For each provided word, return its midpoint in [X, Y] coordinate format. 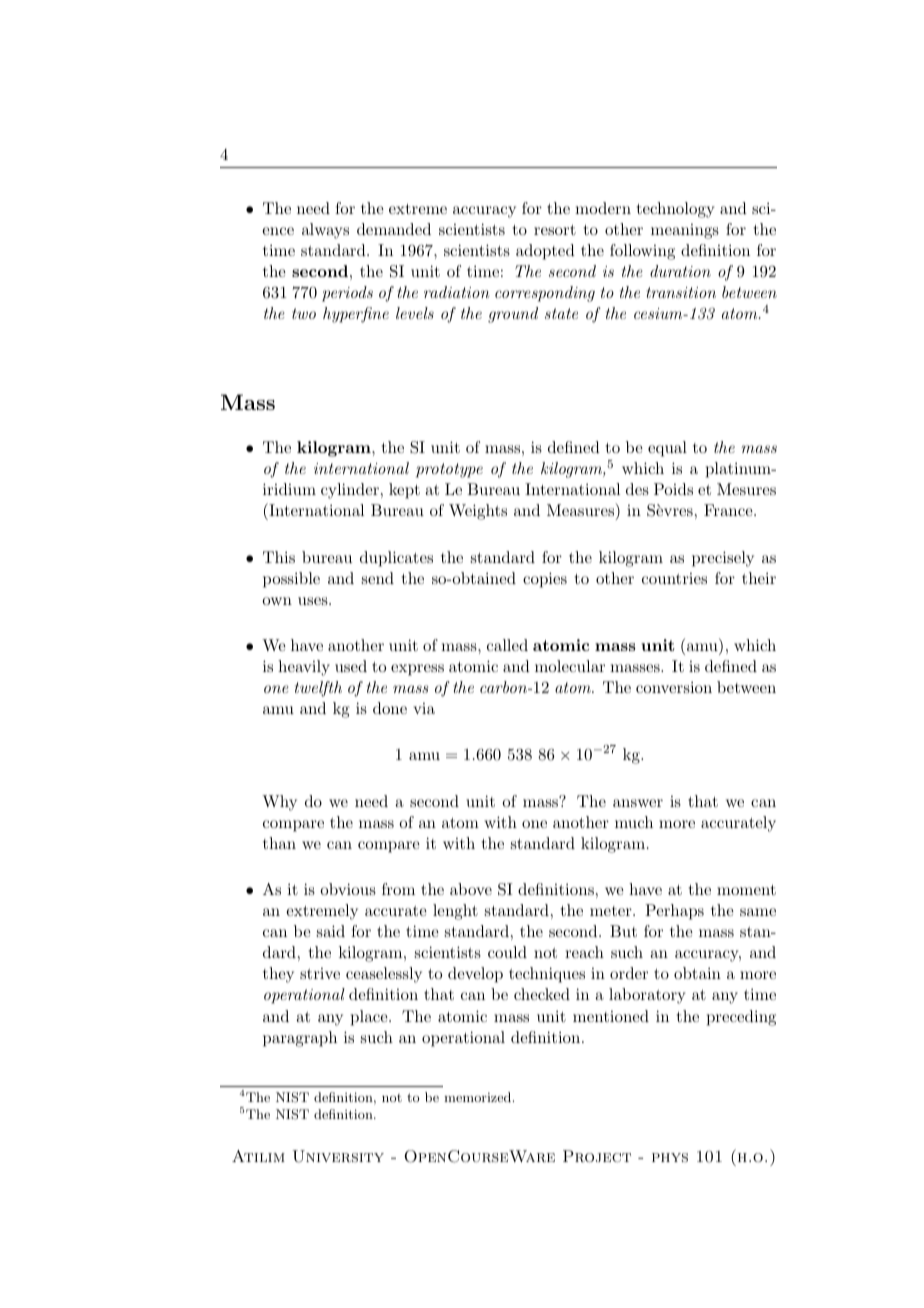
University [338, 1156]
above [471, 889]
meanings [685, 231]
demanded [394, 229]
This [279, 557]
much [634, 822]
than [279, 843]
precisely [723, 559]
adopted [545, 252]
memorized [479, 1097]
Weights [478, 512]
